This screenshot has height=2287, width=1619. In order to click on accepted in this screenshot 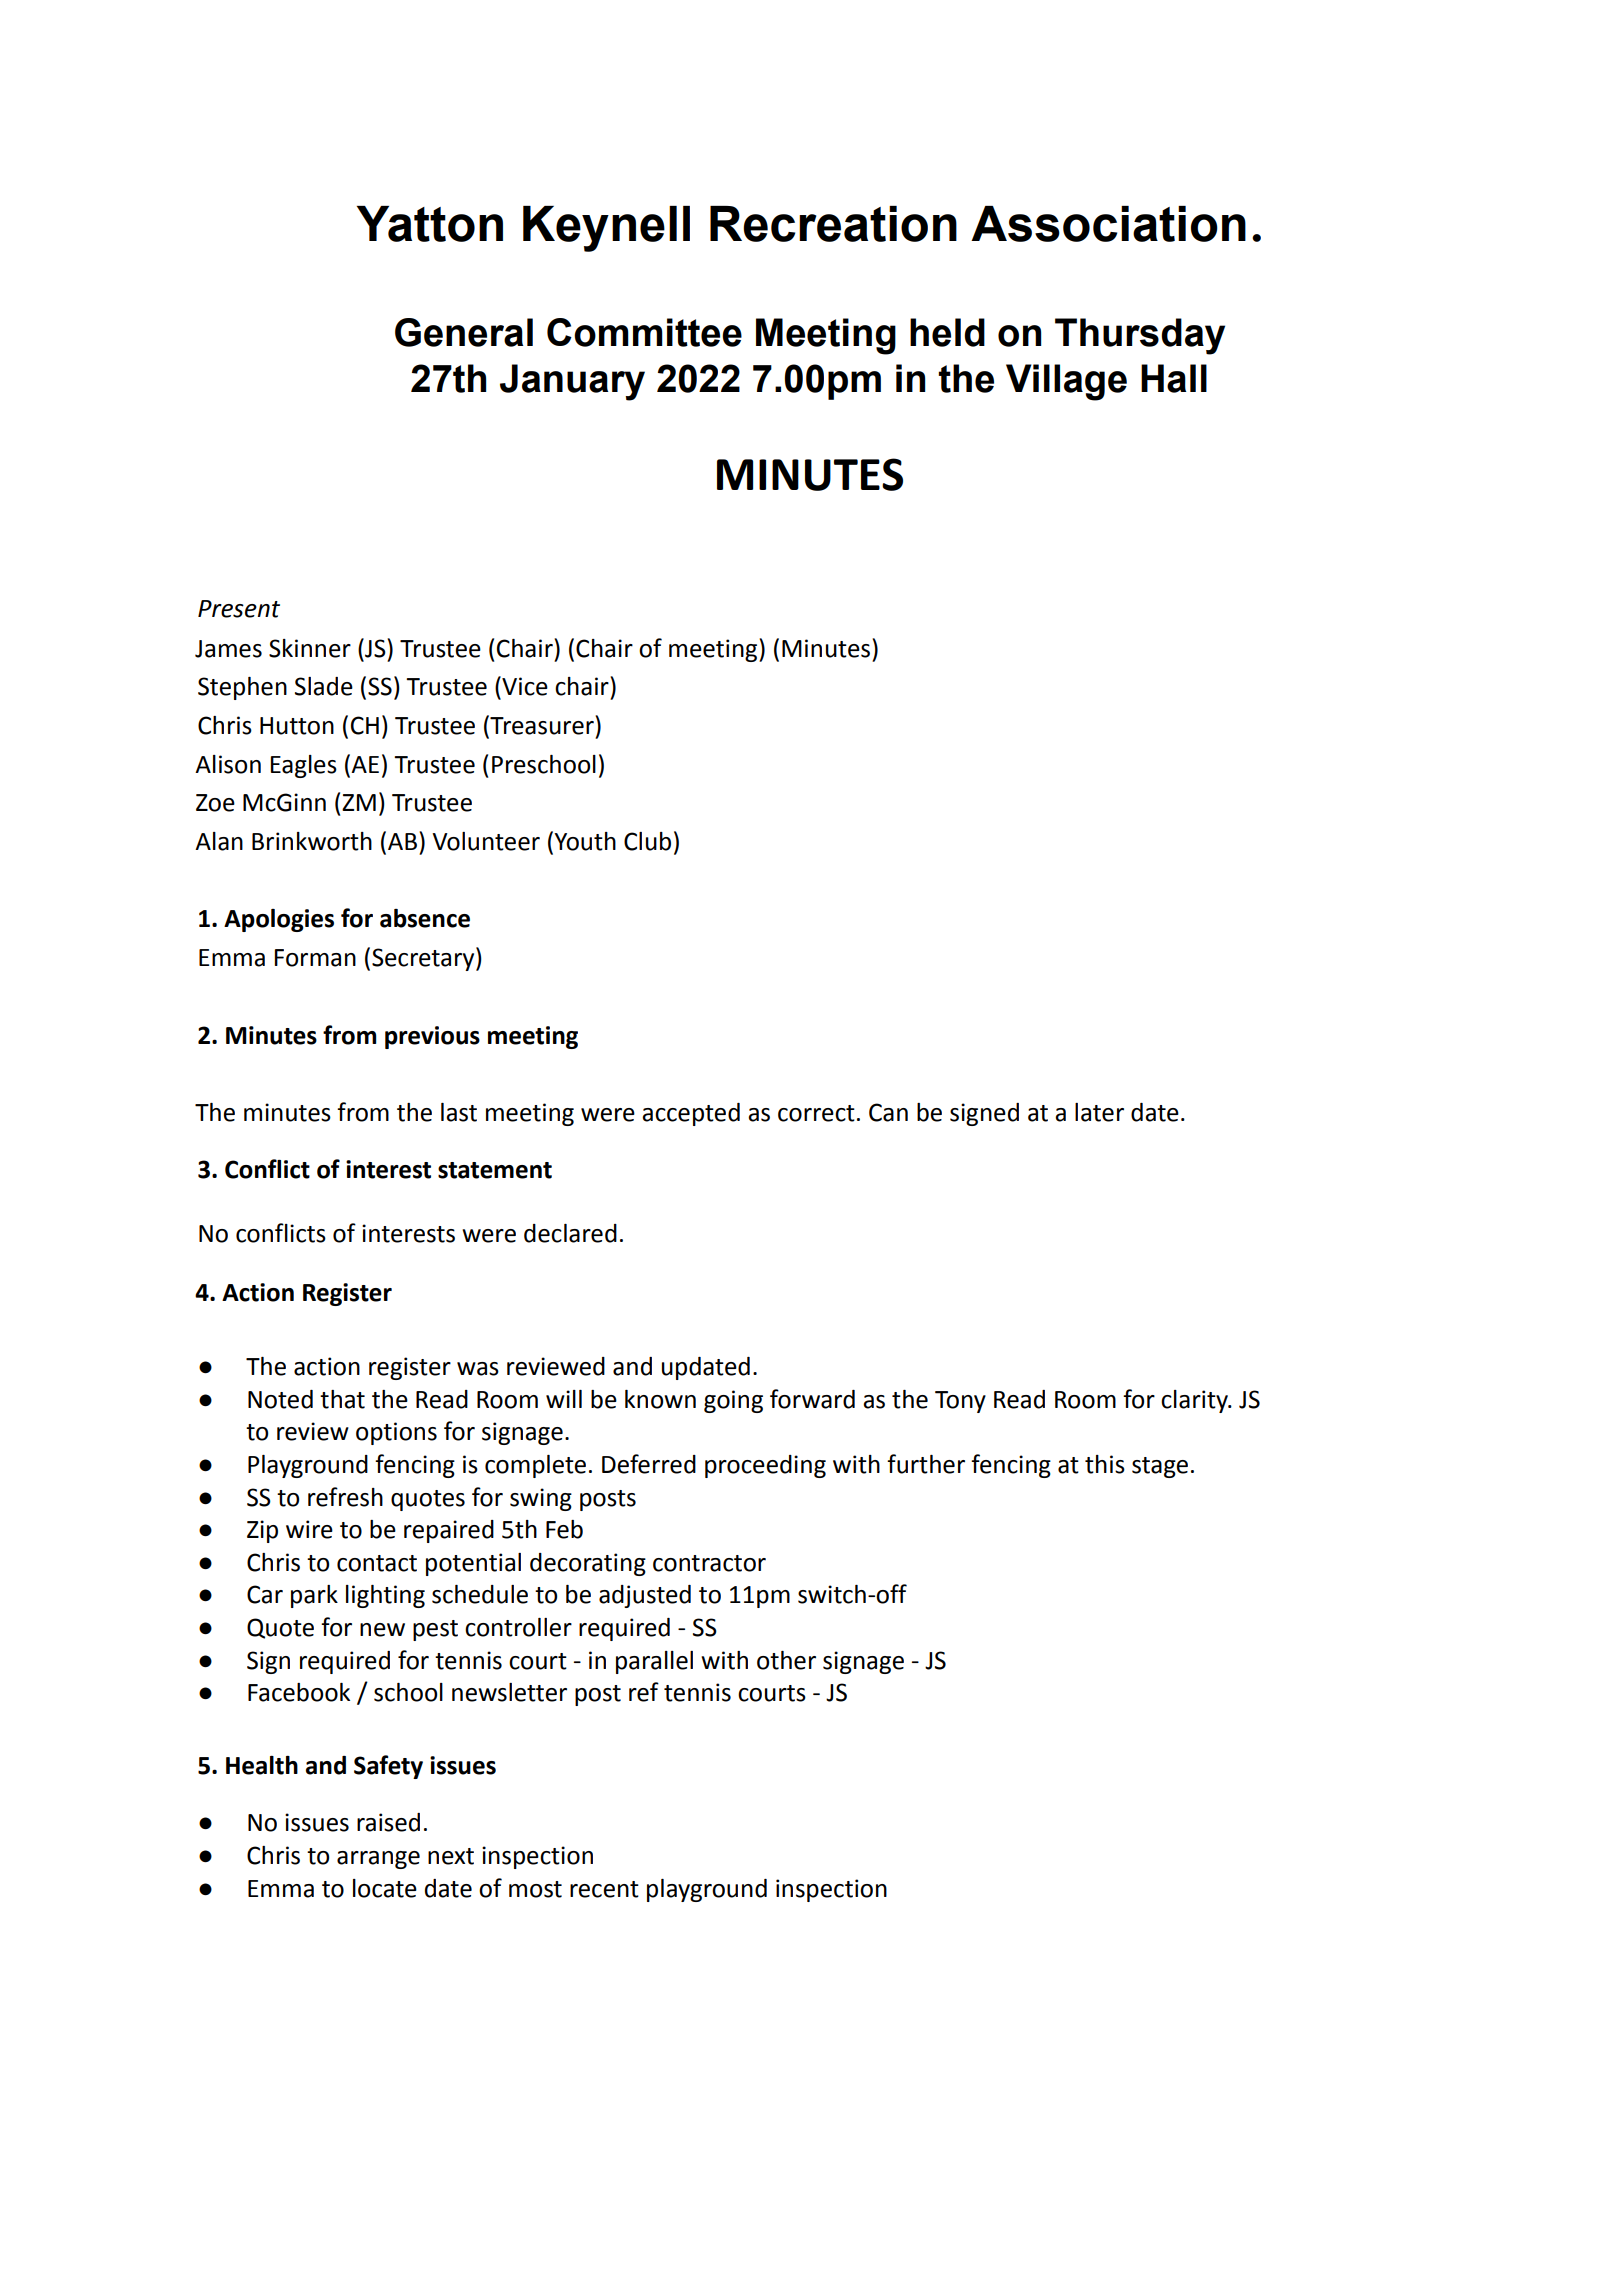, I will do `click(691, 1114)`.
